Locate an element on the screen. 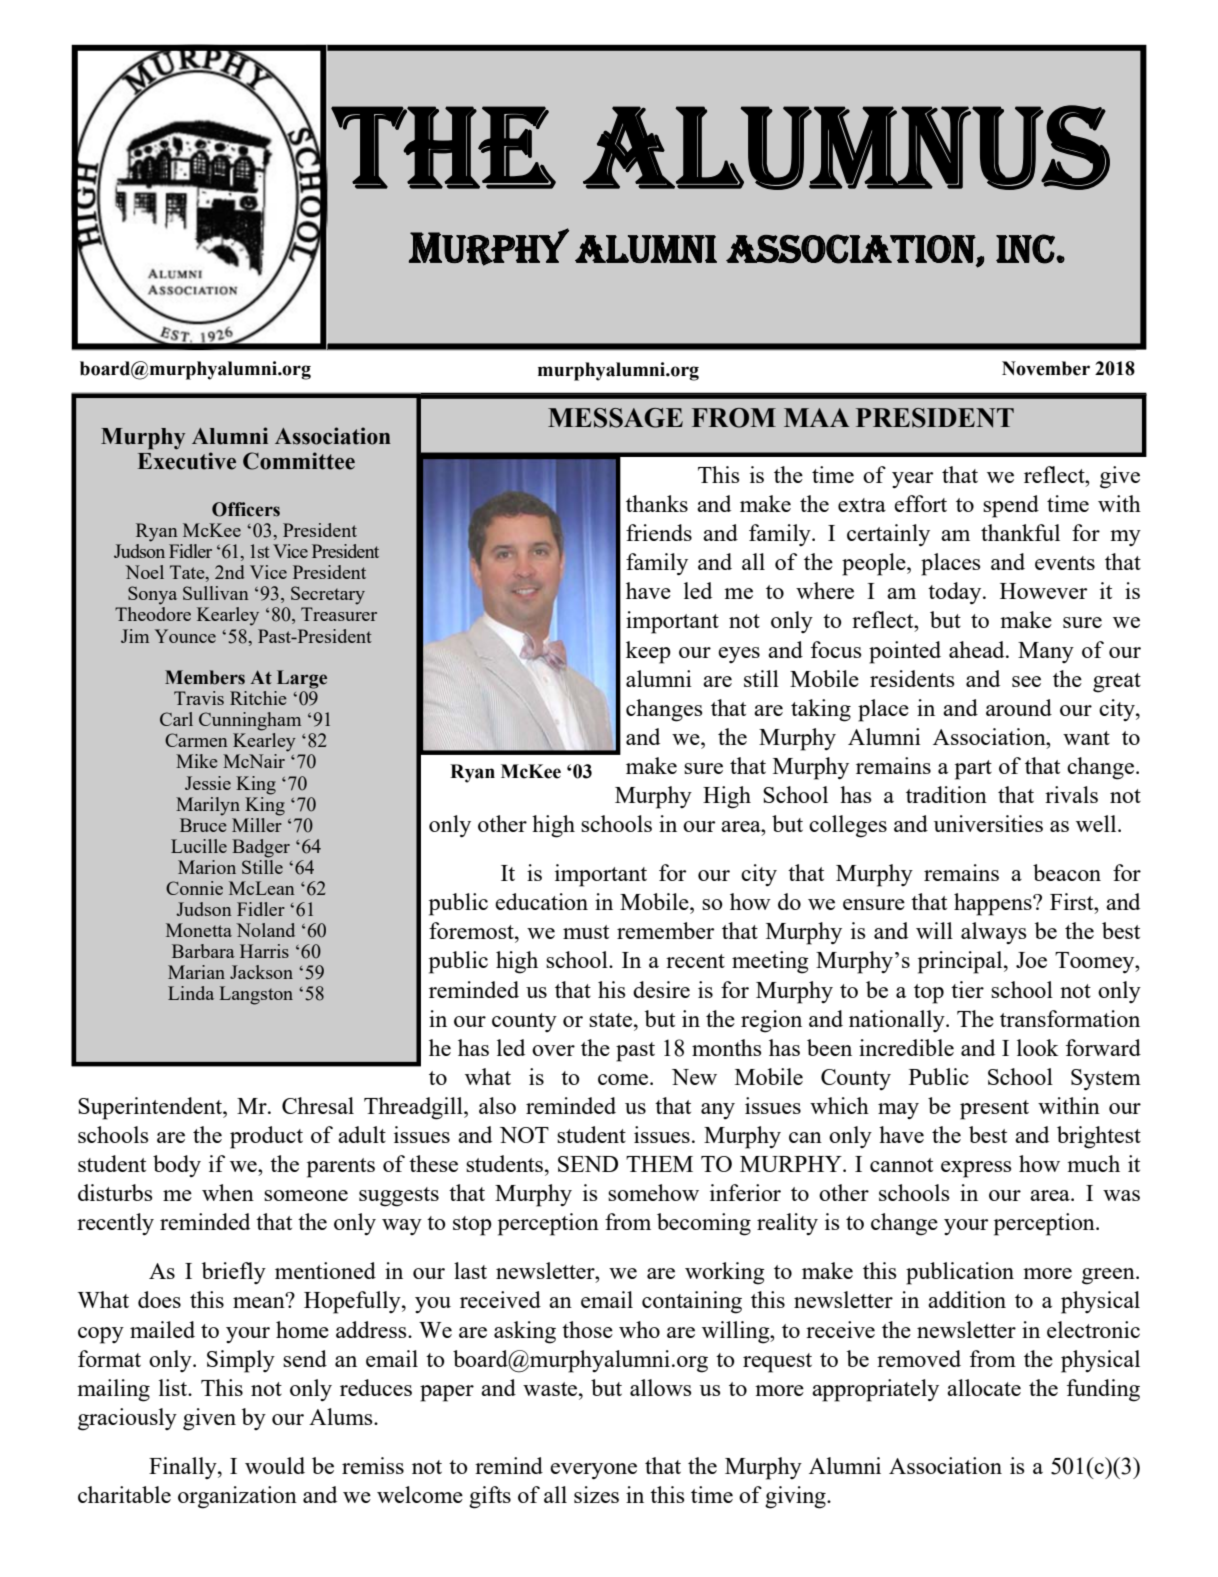  THEM is located at coordinates (659, 1164).
